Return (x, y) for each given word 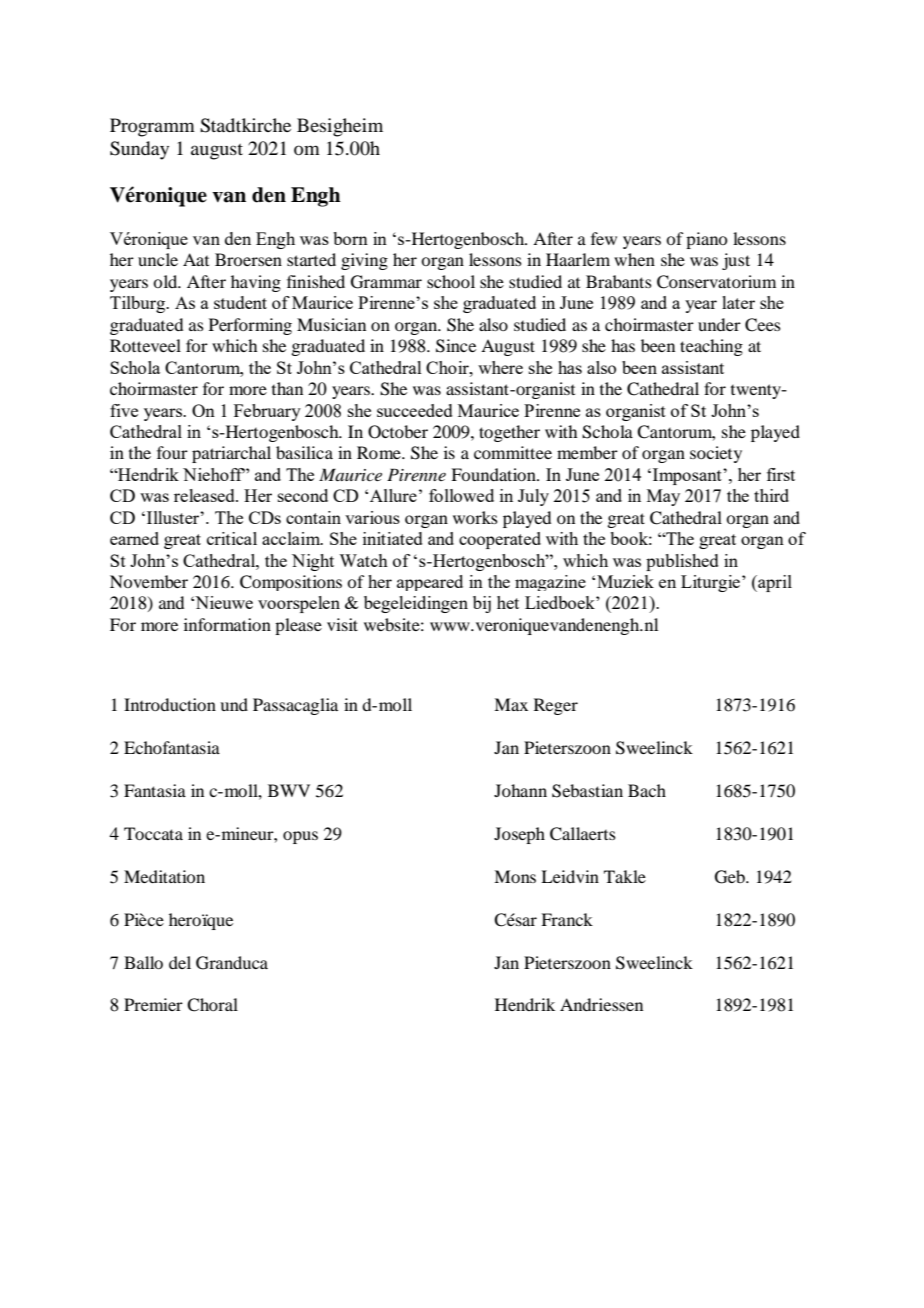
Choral (212, 1005)
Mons (515, 876)
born (350, 238)
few (604, 238)
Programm (152, 127)
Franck (567, 919)
